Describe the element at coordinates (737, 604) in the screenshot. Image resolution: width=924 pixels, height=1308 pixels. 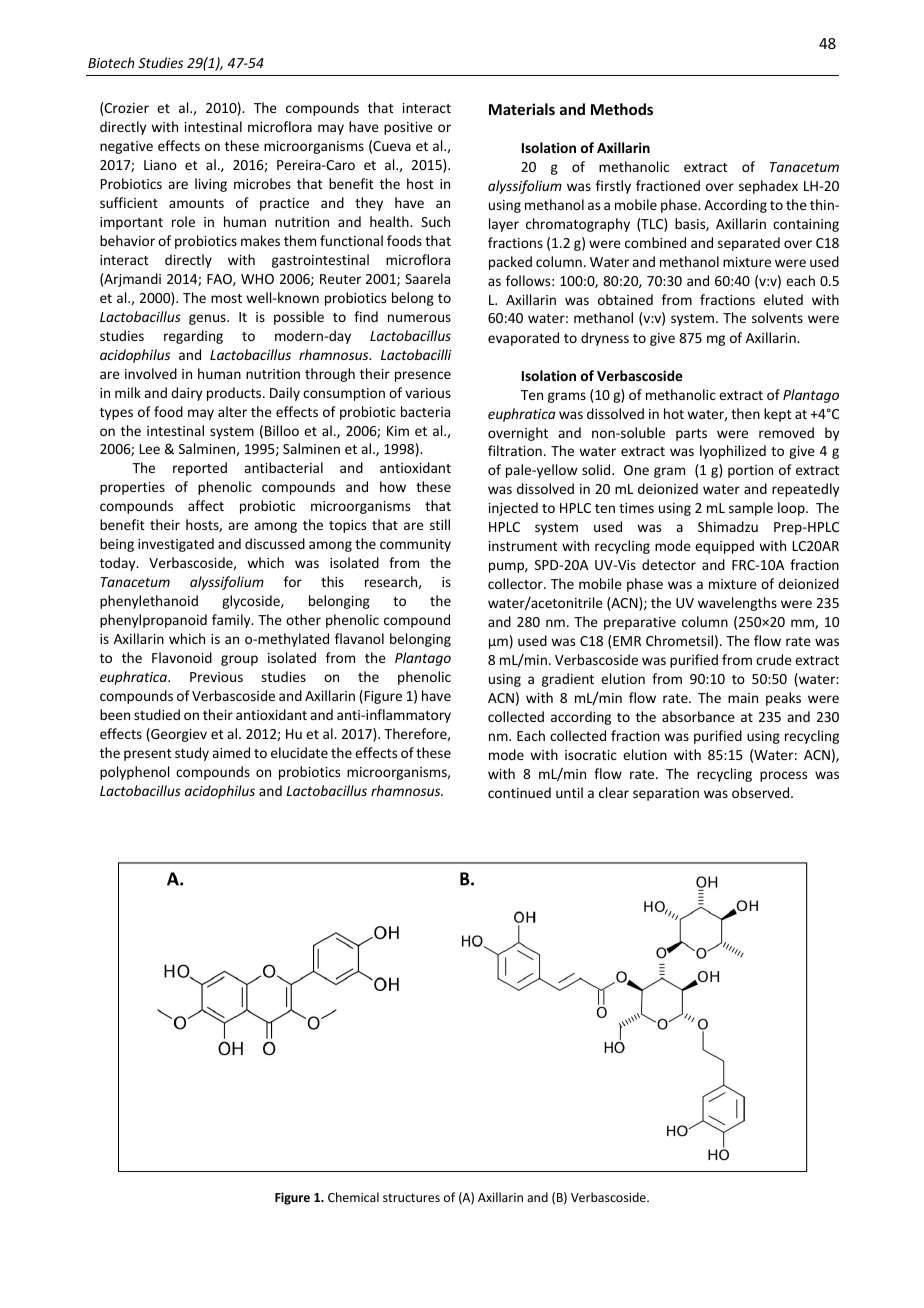
I see `wavelengths` at that location.
